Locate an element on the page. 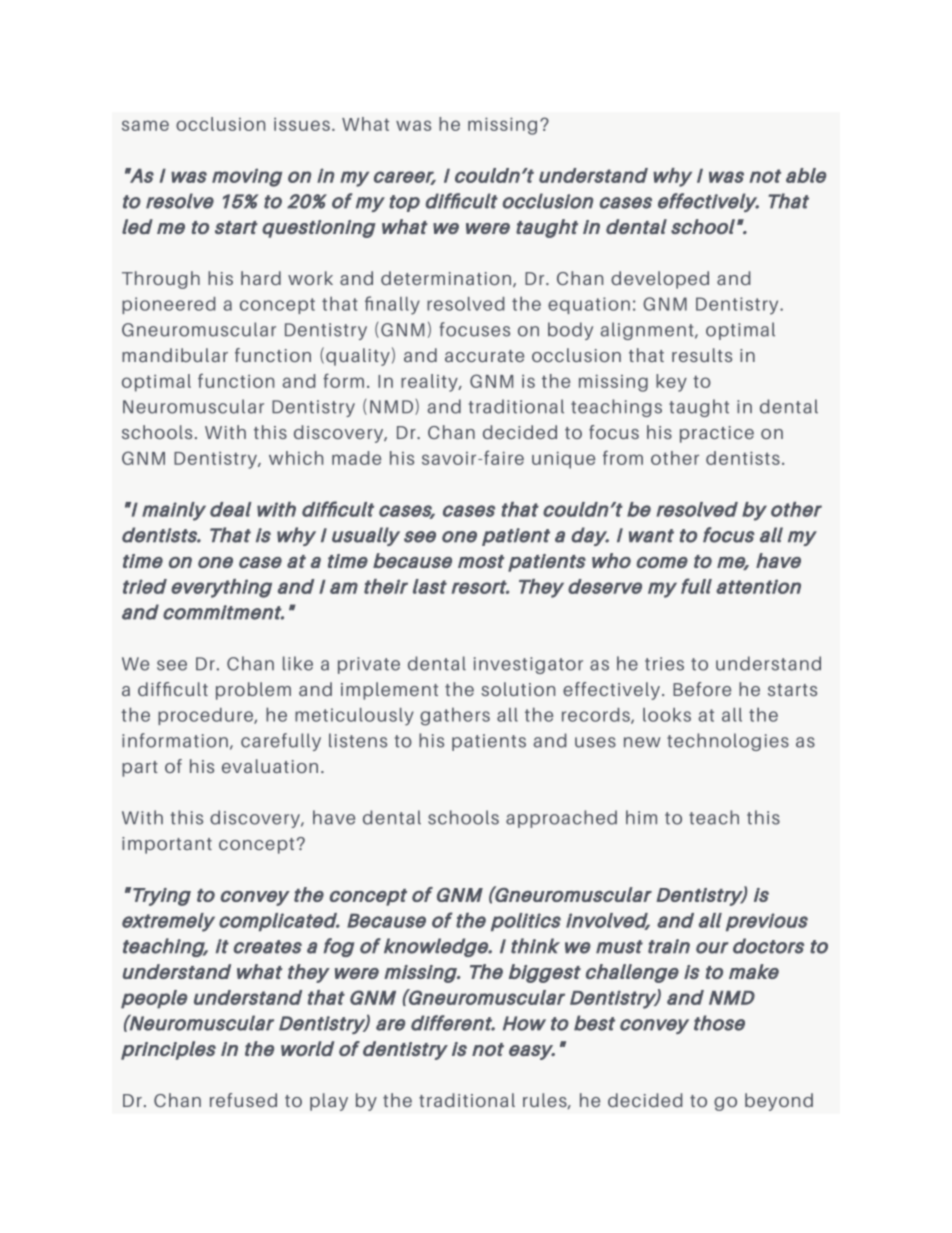 The image size is (952, 1233). play is located at coordinates (329, 1102).
